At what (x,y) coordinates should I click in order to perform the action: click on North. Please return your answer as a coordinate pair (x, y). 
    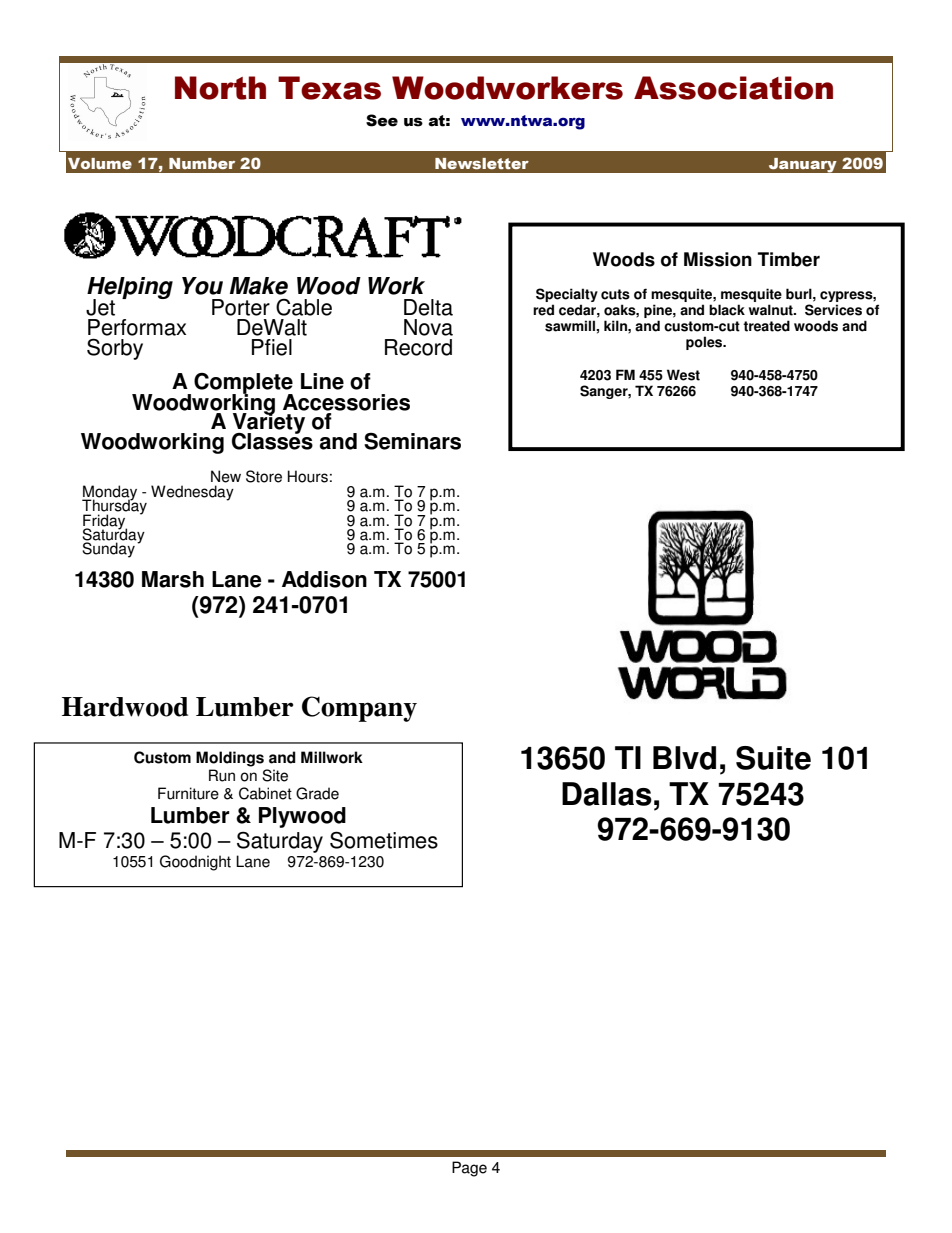
    Looking at the image, I should click on (220, 88).
